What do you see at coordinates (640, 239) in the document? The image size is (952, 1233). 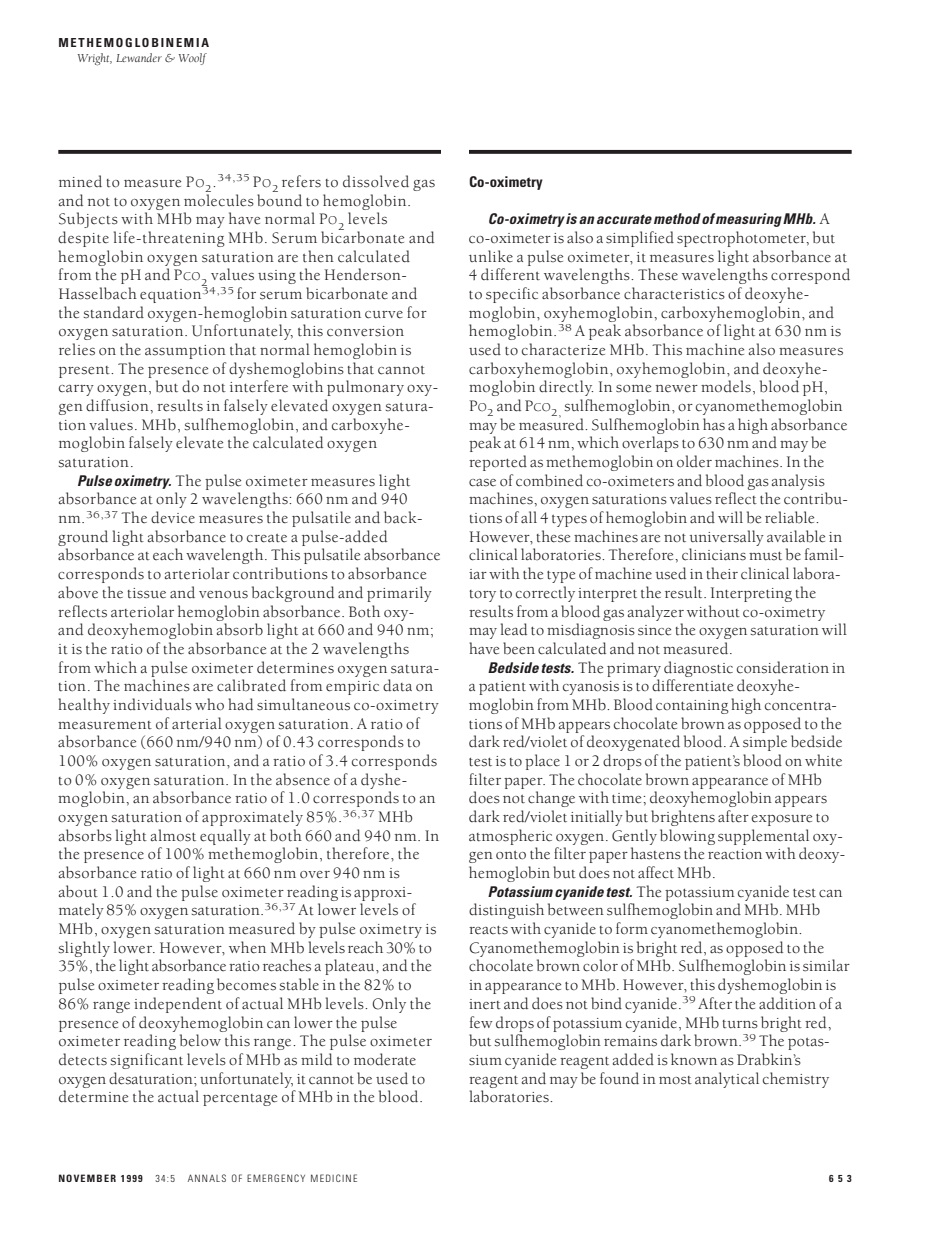 I see `simplified` at bounding box center [640, 239].
